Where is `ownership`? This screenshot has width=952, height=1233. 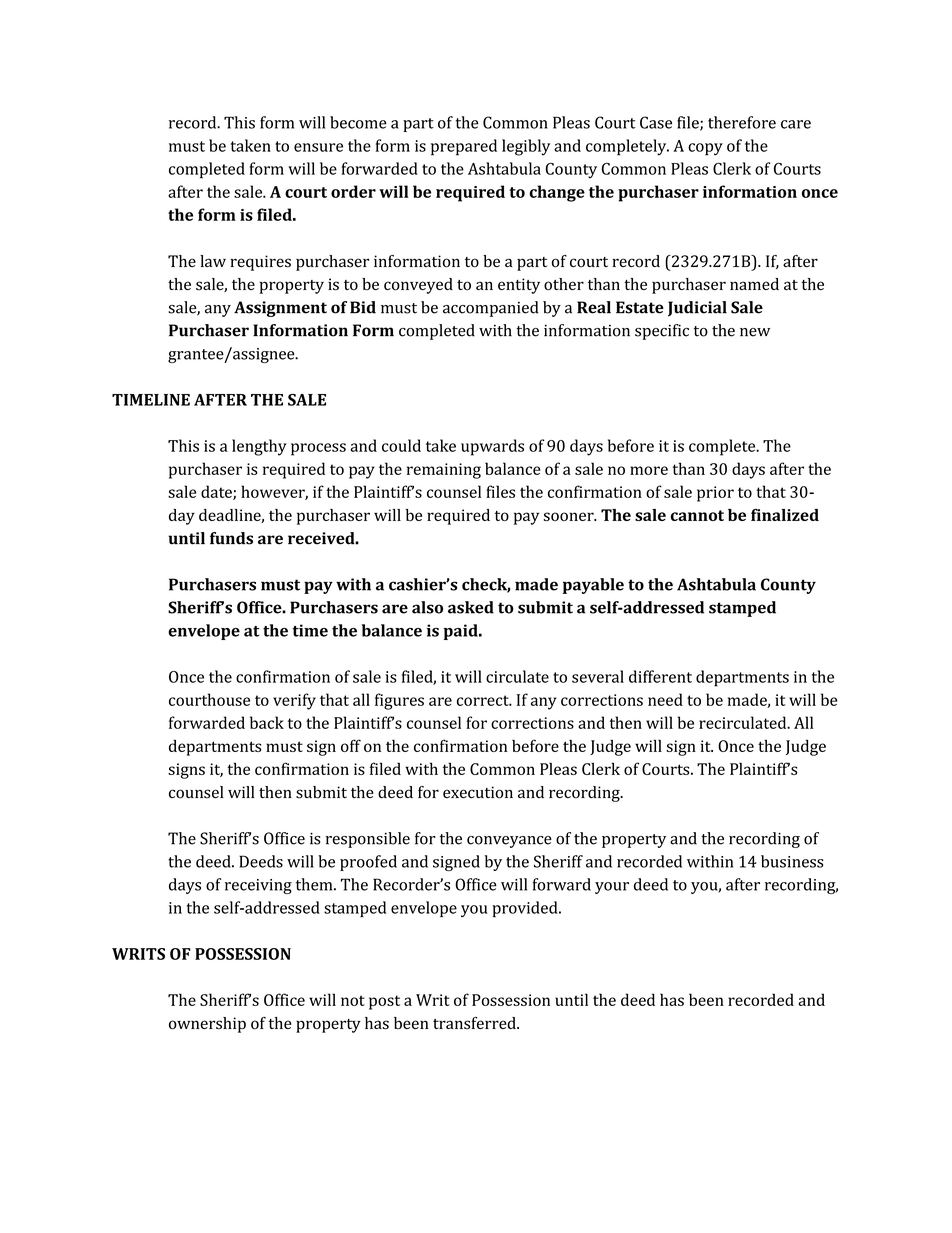
ownership is located at coordinates (207, 1025).
